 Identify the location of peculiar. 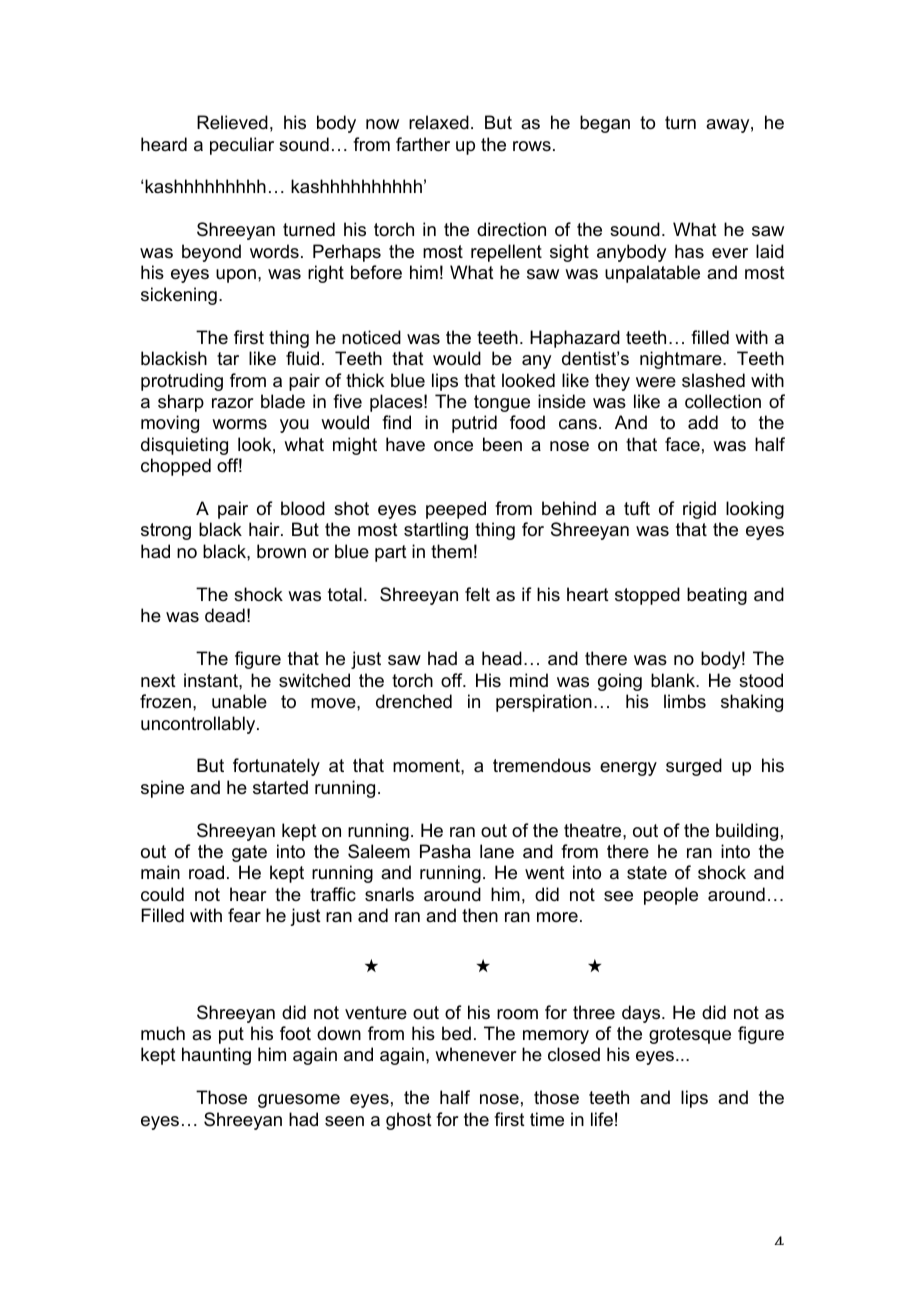
(242, 146).
